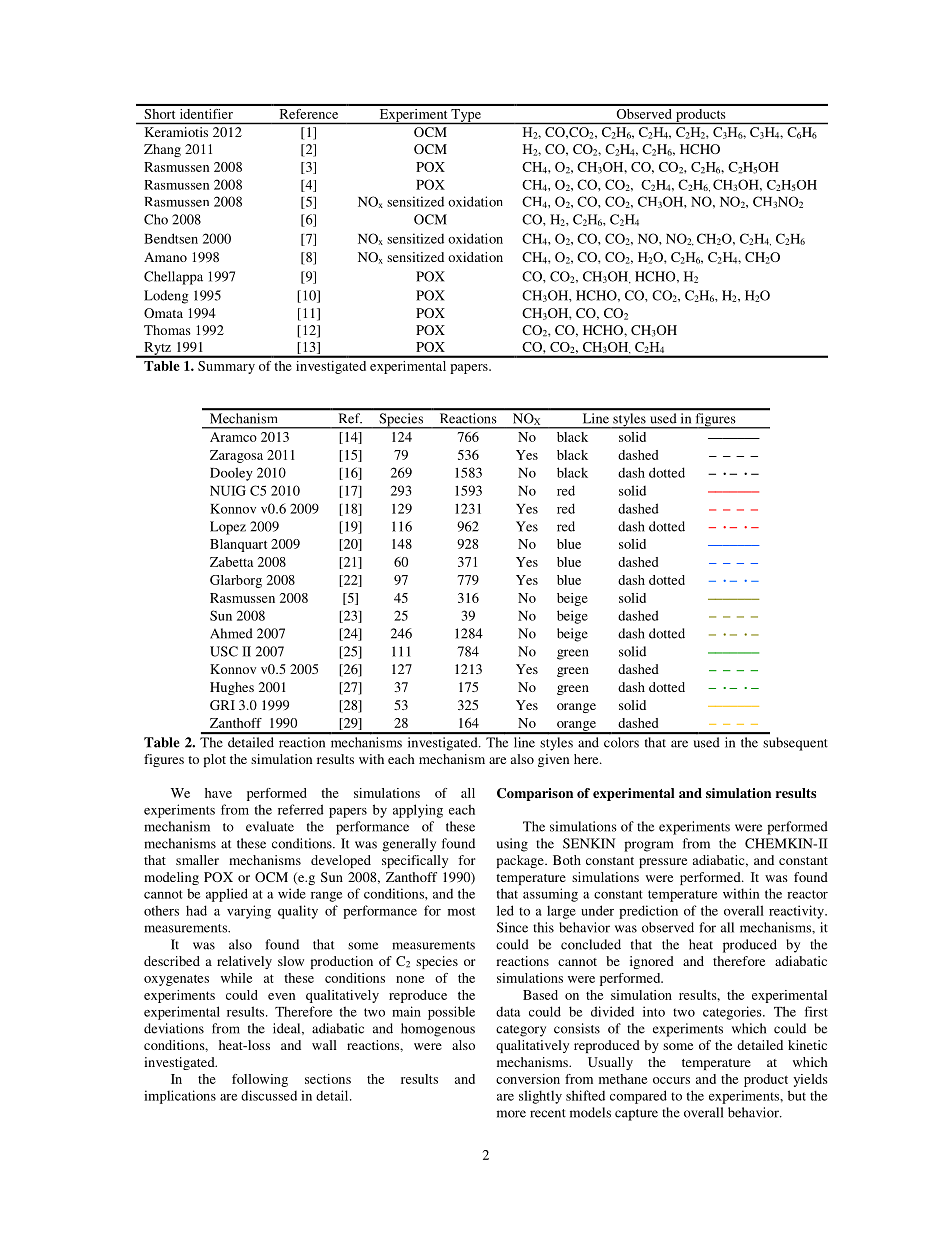 This document has width=952, height=1233. What do you see at coordinates (528, 1079) in the document?
I see `conversion` at bounding box center [528, 1079].
